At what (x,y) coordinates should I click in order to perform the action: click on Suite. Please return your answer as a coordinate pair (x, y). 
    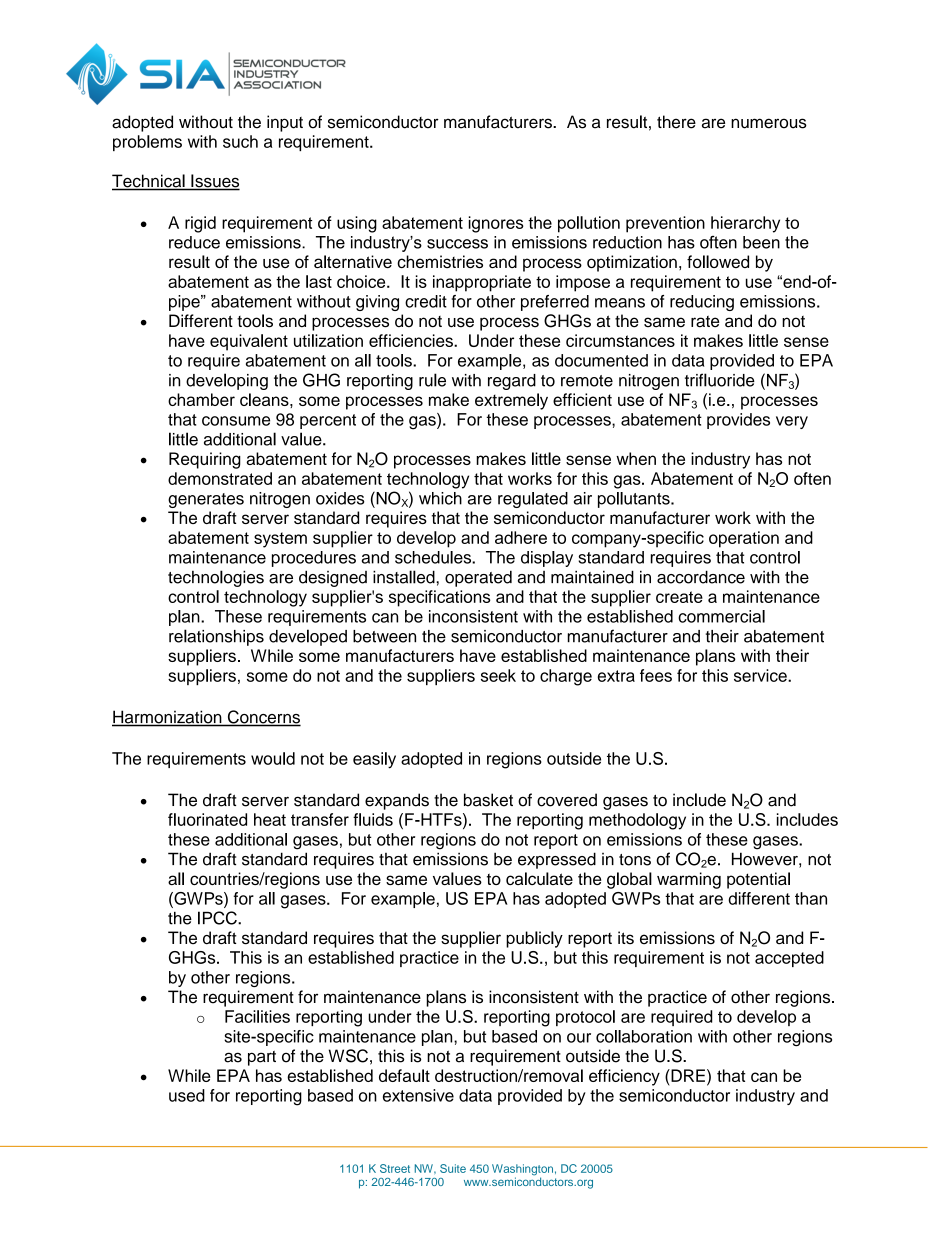
    Looking at the image, I should click on (453, 1168).
